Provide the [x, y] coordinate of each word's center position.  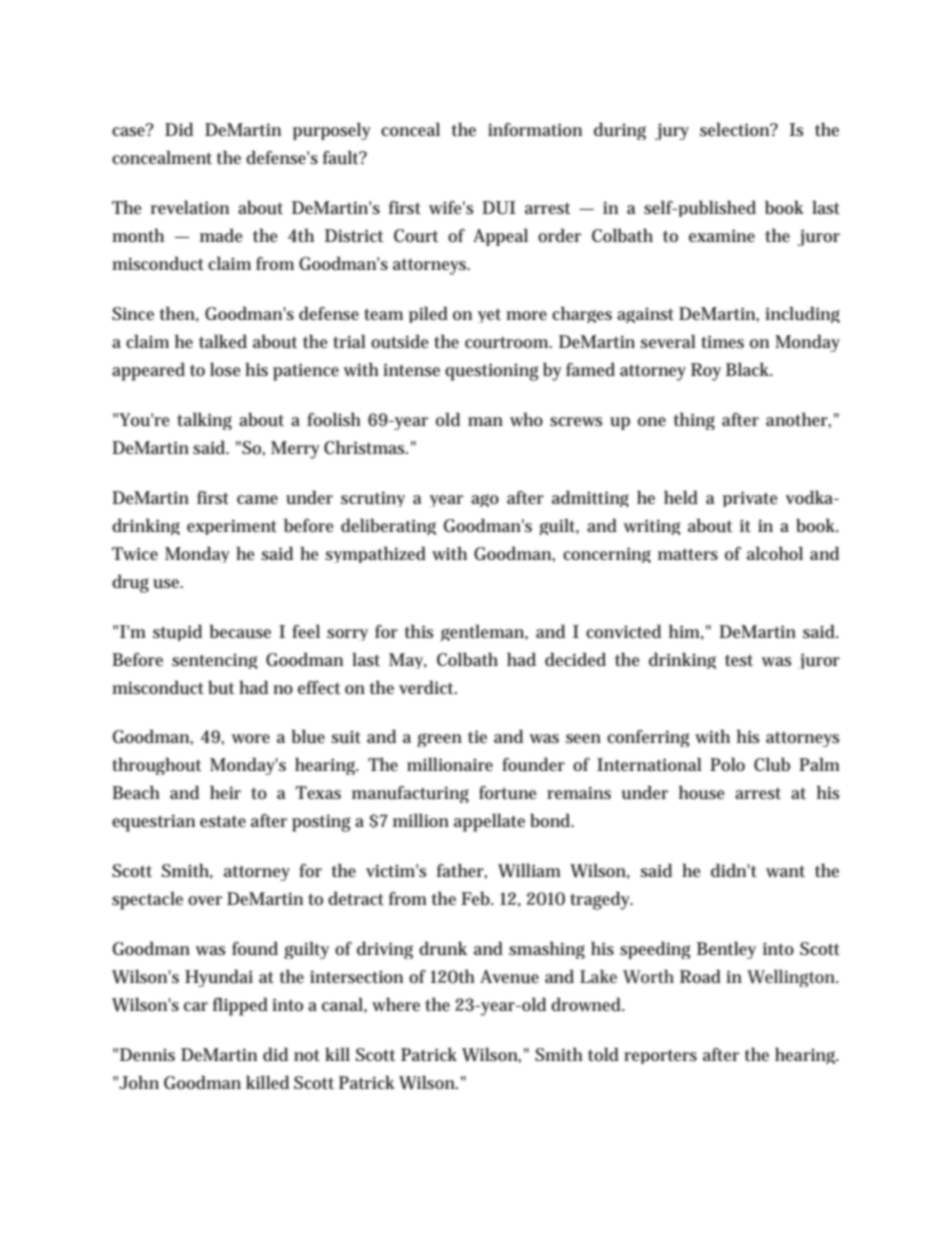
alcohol [775, 553]
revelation [190, 207]
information [535, 129]
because [240, 631]
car [196, 1006]
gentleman [484, 632]
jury [672, 131]
